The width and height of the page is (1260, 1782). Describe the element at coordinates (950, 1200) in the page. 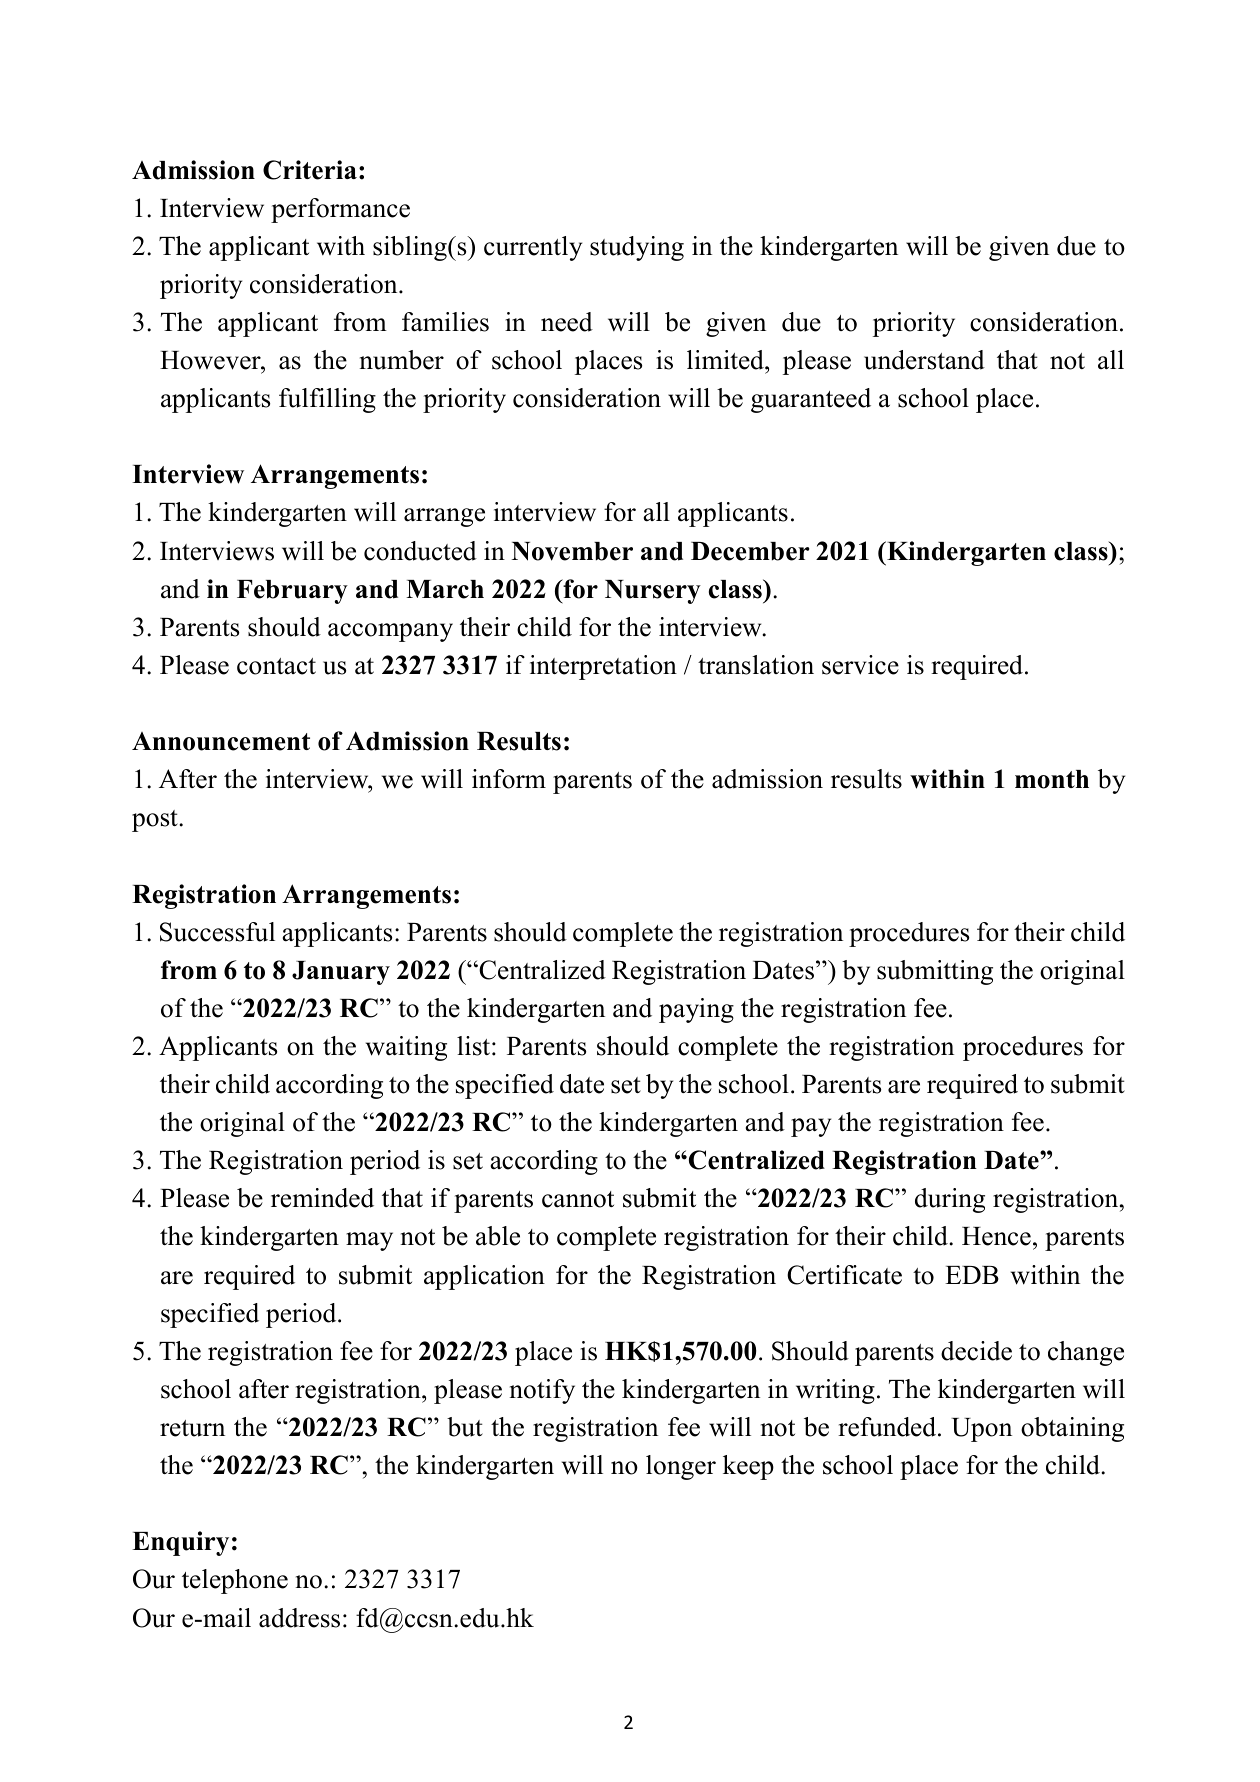

I see `during` at that location.
